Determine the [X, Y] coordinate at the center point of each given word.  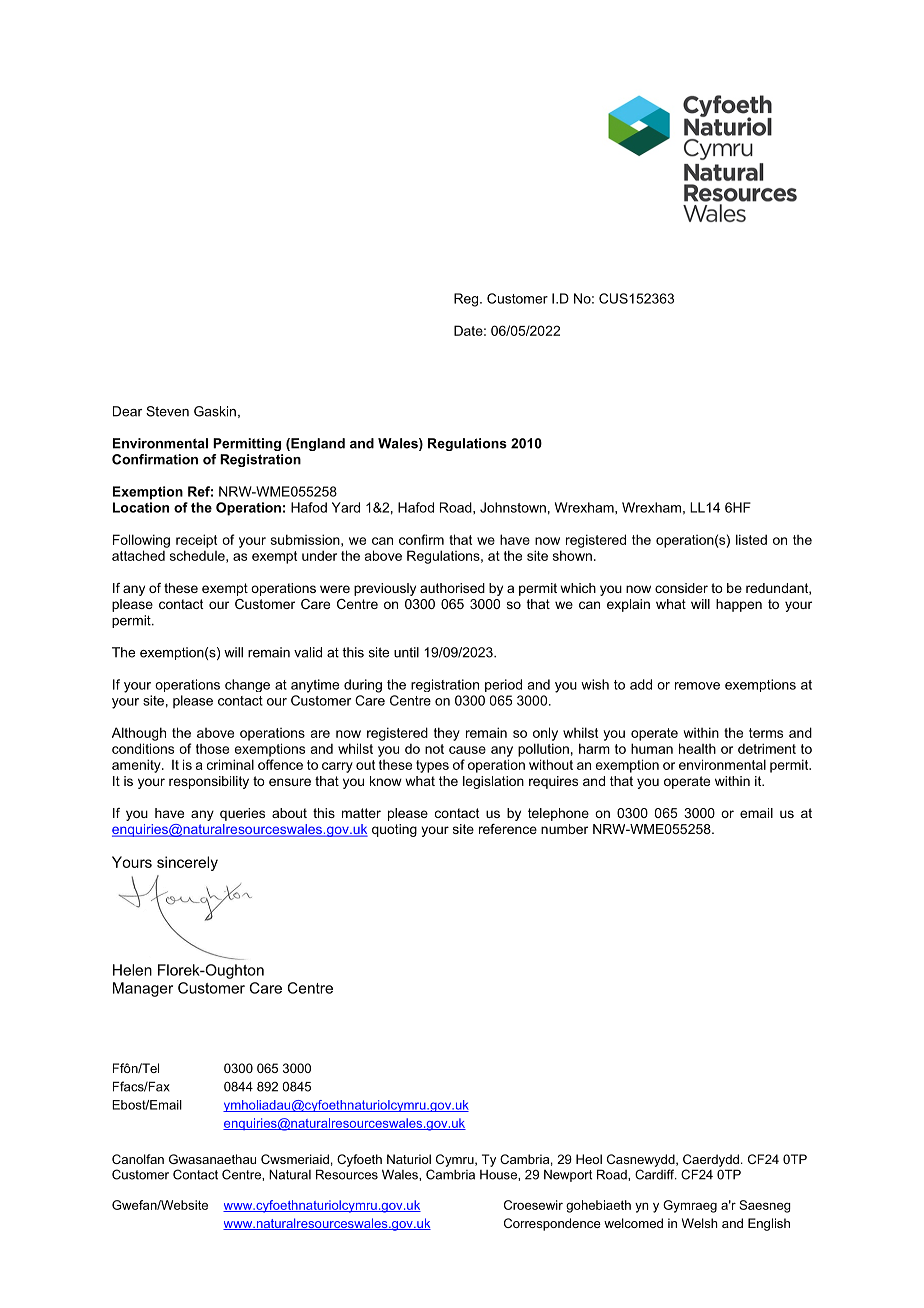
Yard [346, 507]
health [697, 748]
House [499, 1175]
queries [242, 814]
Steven [167, 411]
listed [751, 539]
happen [739, 605]
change [247, 685]
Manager [143, 989]
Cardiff [656, 1174]
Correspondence [552, 1224]
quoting [394, 830]
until [406, 652]
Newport [568, 1176]
